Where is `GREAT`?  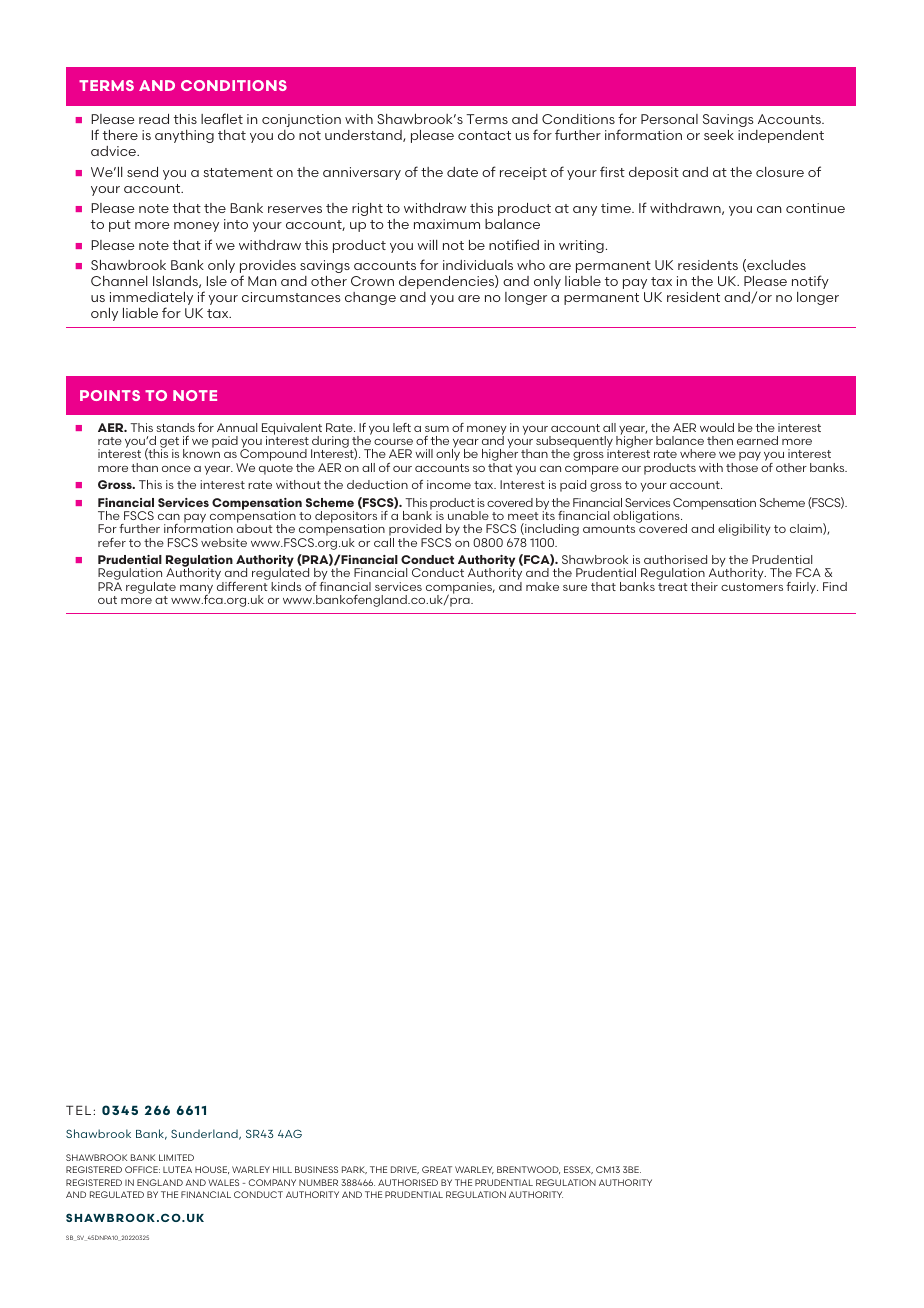 GREAT is located at coordinates (437, 1169).
